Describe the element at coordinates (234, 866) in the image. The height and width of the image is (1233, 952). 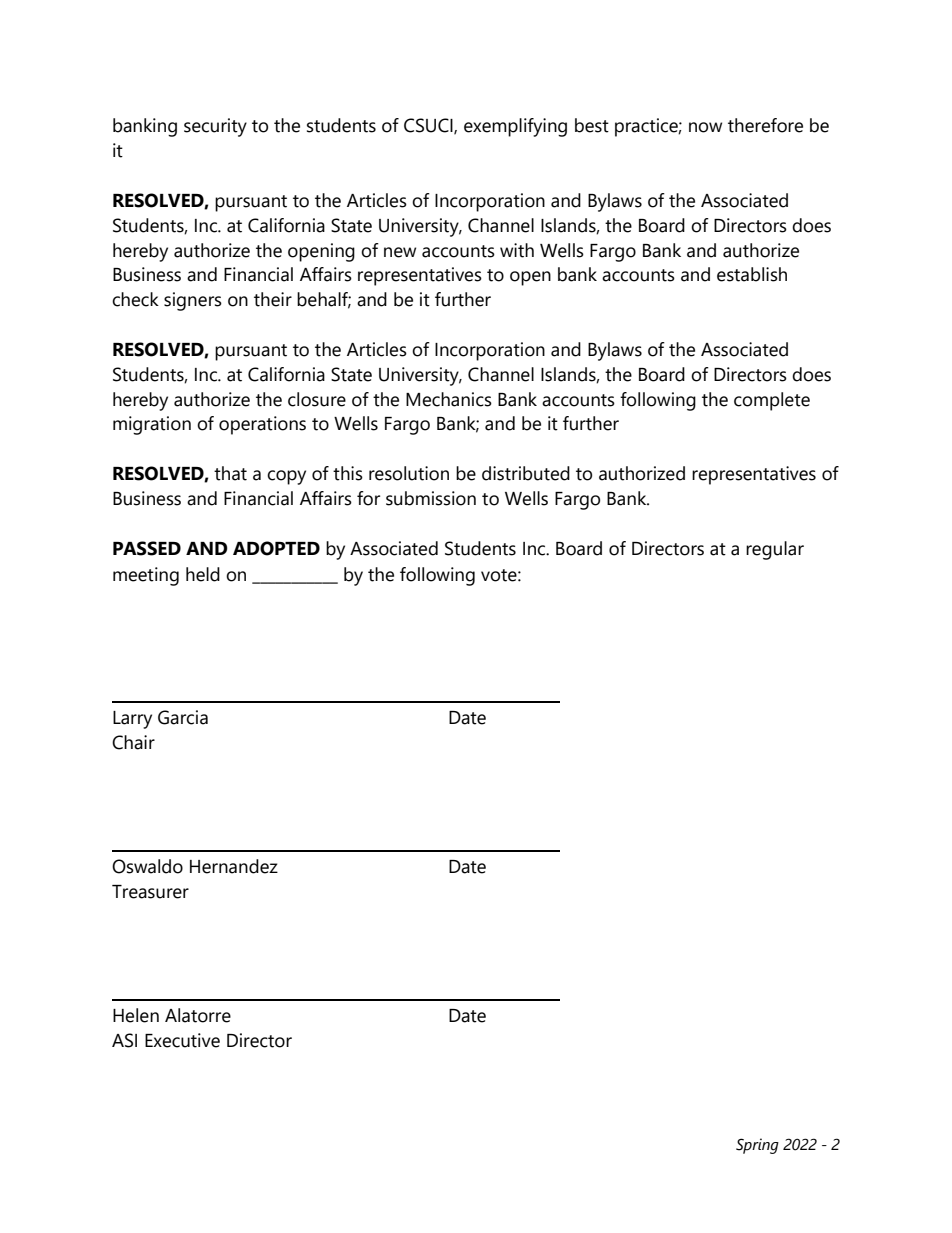
I see `Hernandez` at that location.
